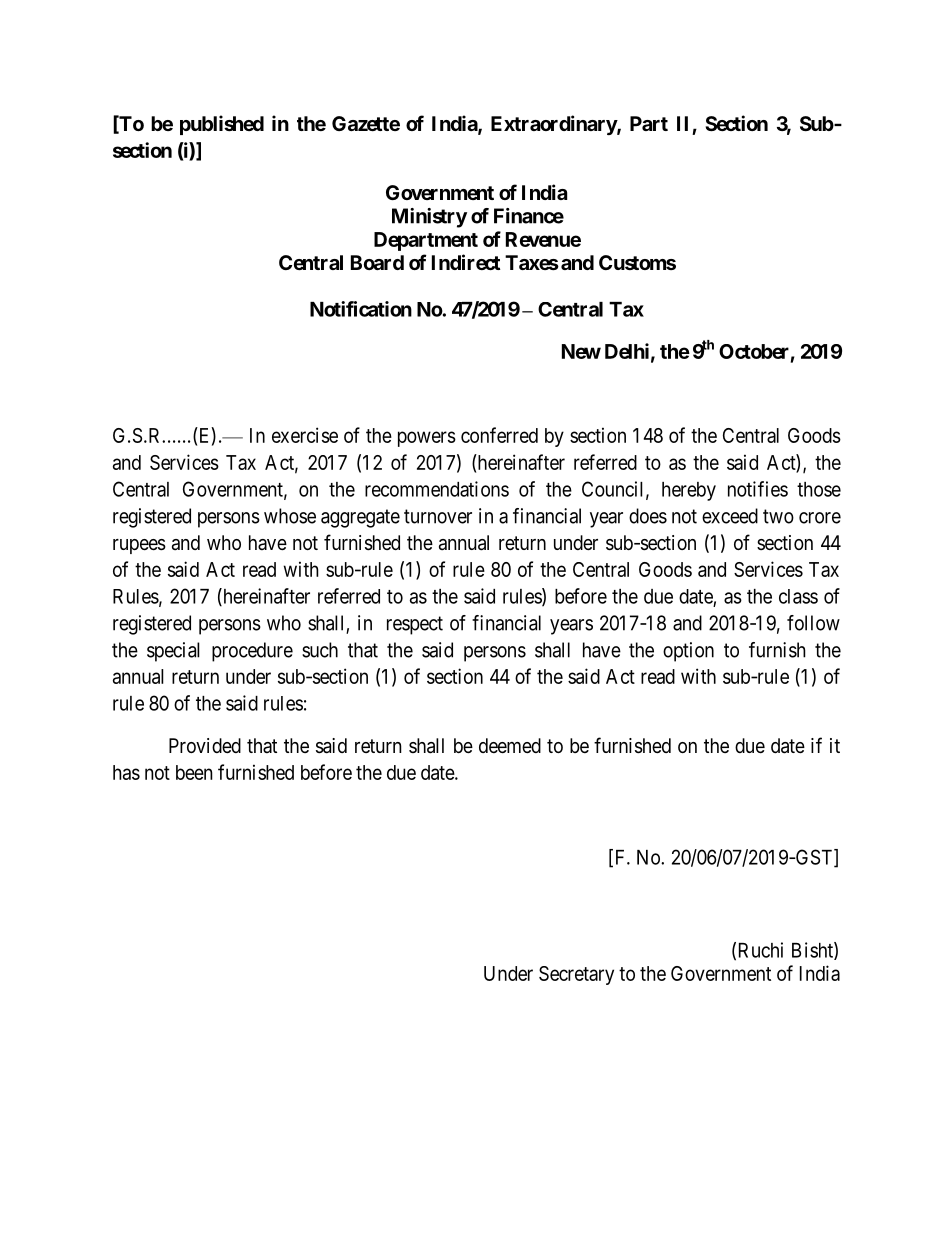 The width and height of the screenshot is (952, 1233). What do you see at coordinates (466, 262) in the screenshot?
I see `Indirect` at bounding box center [466, 262].
